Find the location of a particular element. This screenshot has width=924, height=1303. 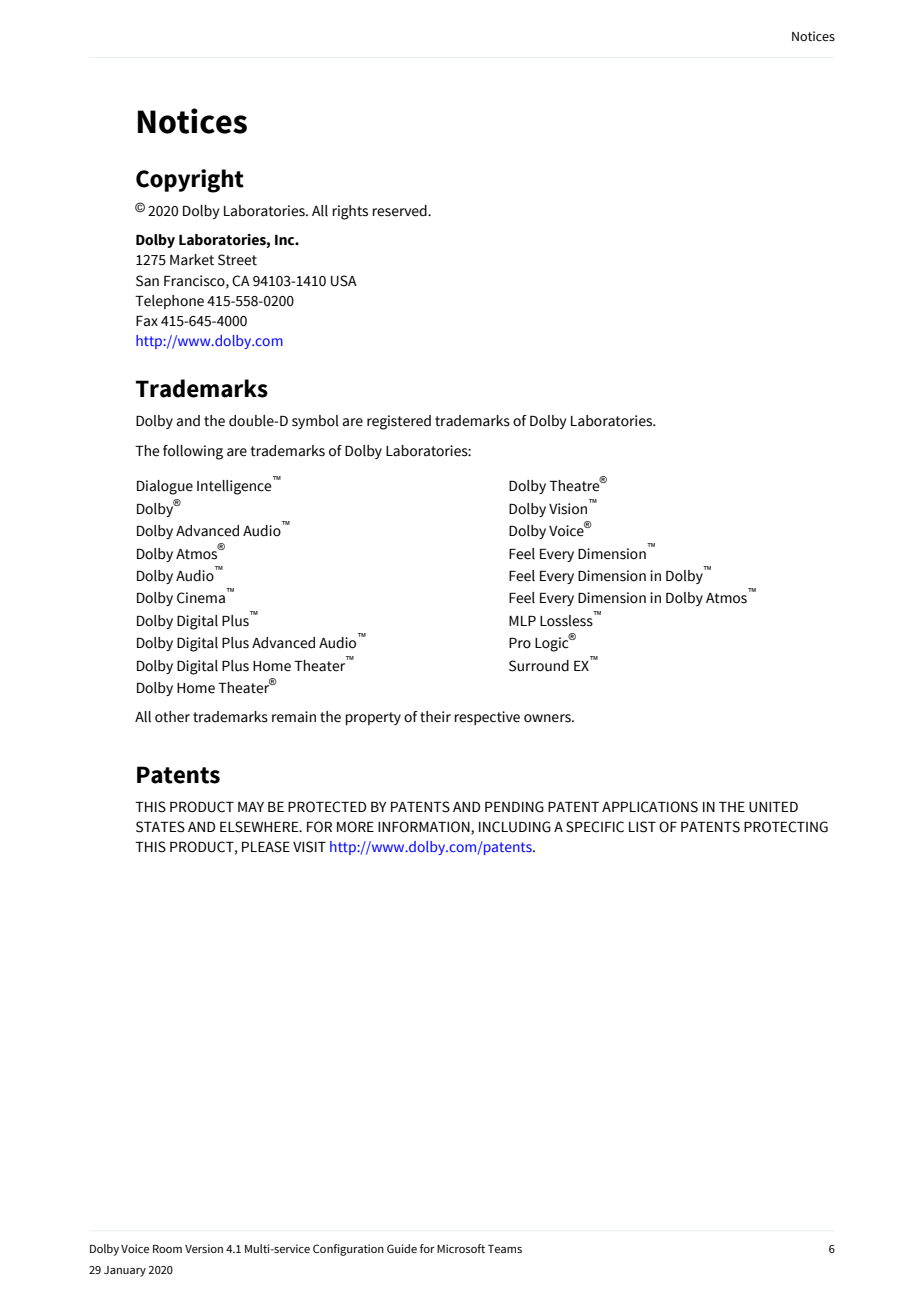

Microsoft is located at coordinates (461, 1248).
